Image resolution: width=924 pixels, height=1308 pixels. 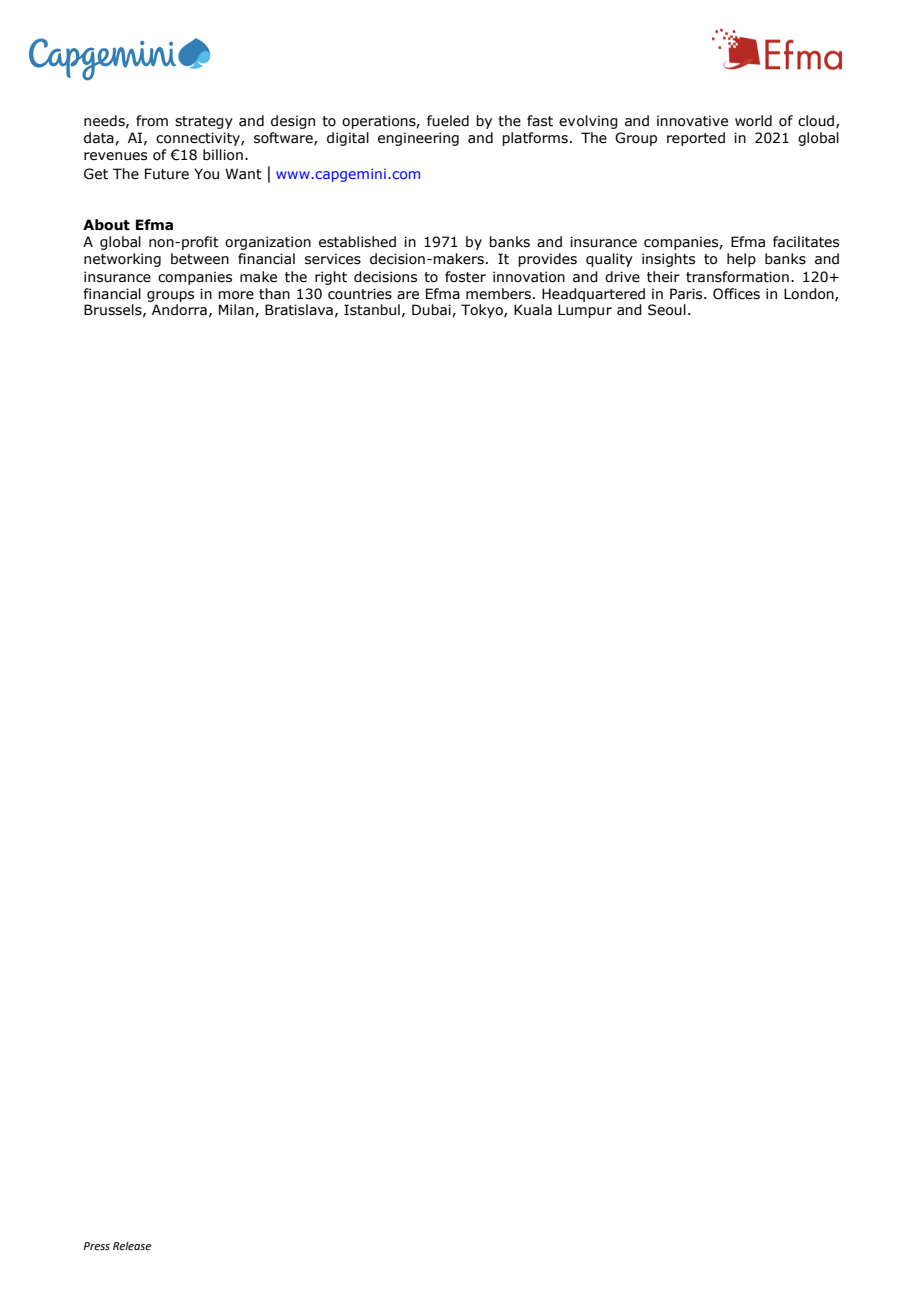 What do you see at coordinates (696, 139) in the document?
I see `reported` at bounding box center [696, 139].
